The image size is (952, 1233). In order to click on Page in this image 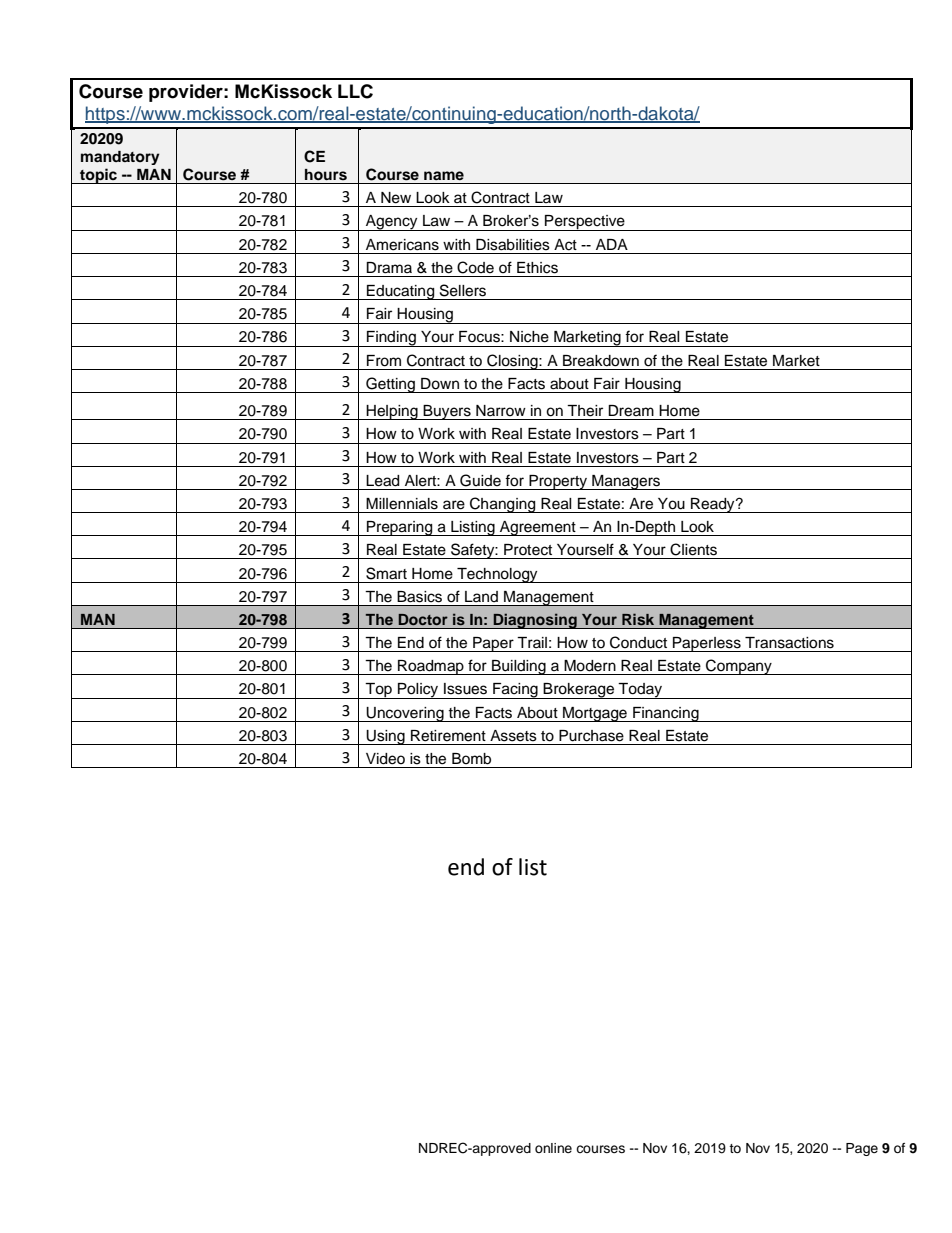, I will do `click(862, 1149)`.
